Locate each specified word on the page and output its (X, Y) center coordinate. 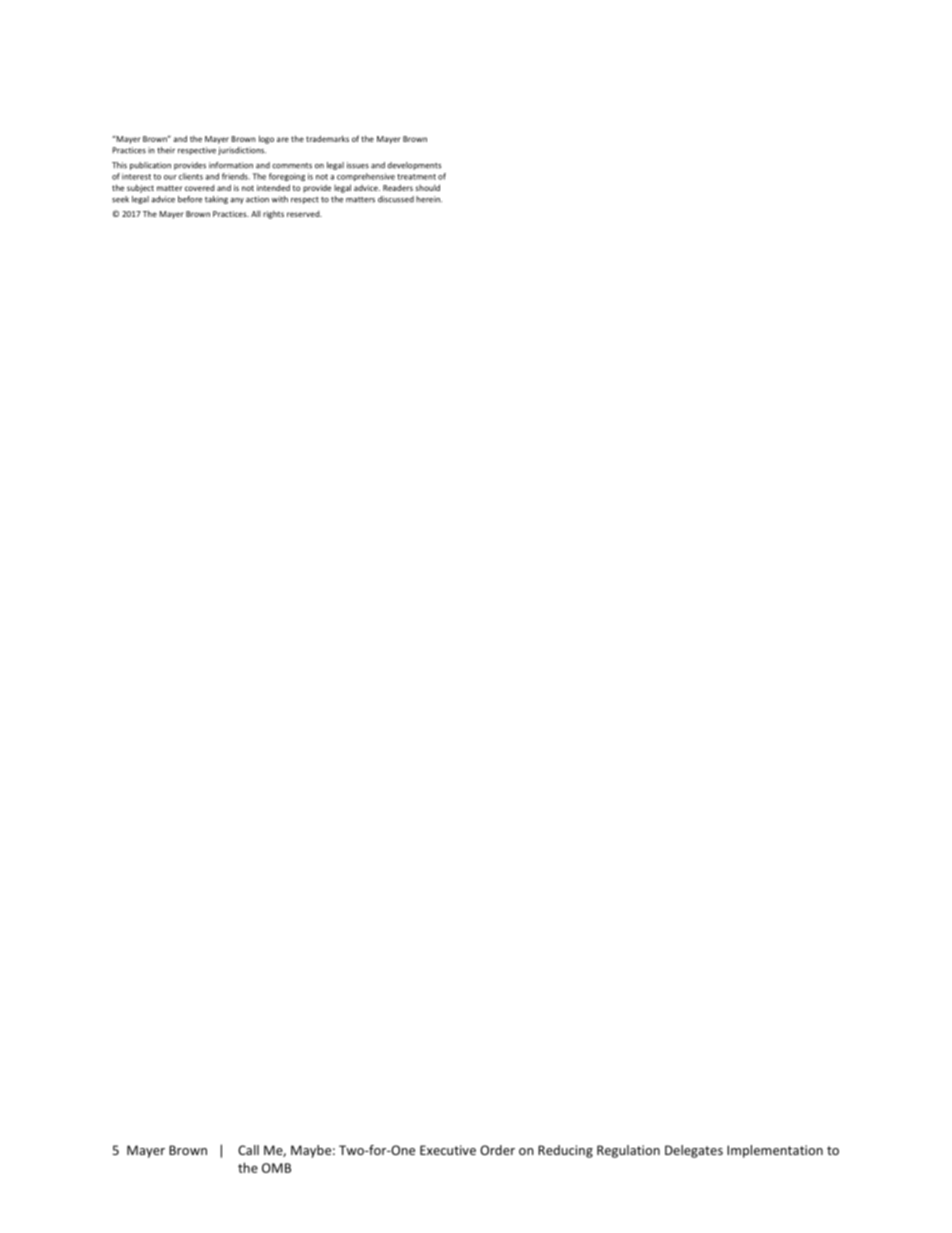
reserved (304, 214)
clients (191, 176)
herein (429, 199)
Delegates (694, 1151)
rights (273, 215)
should (427, 187)
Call (248, 1150)
